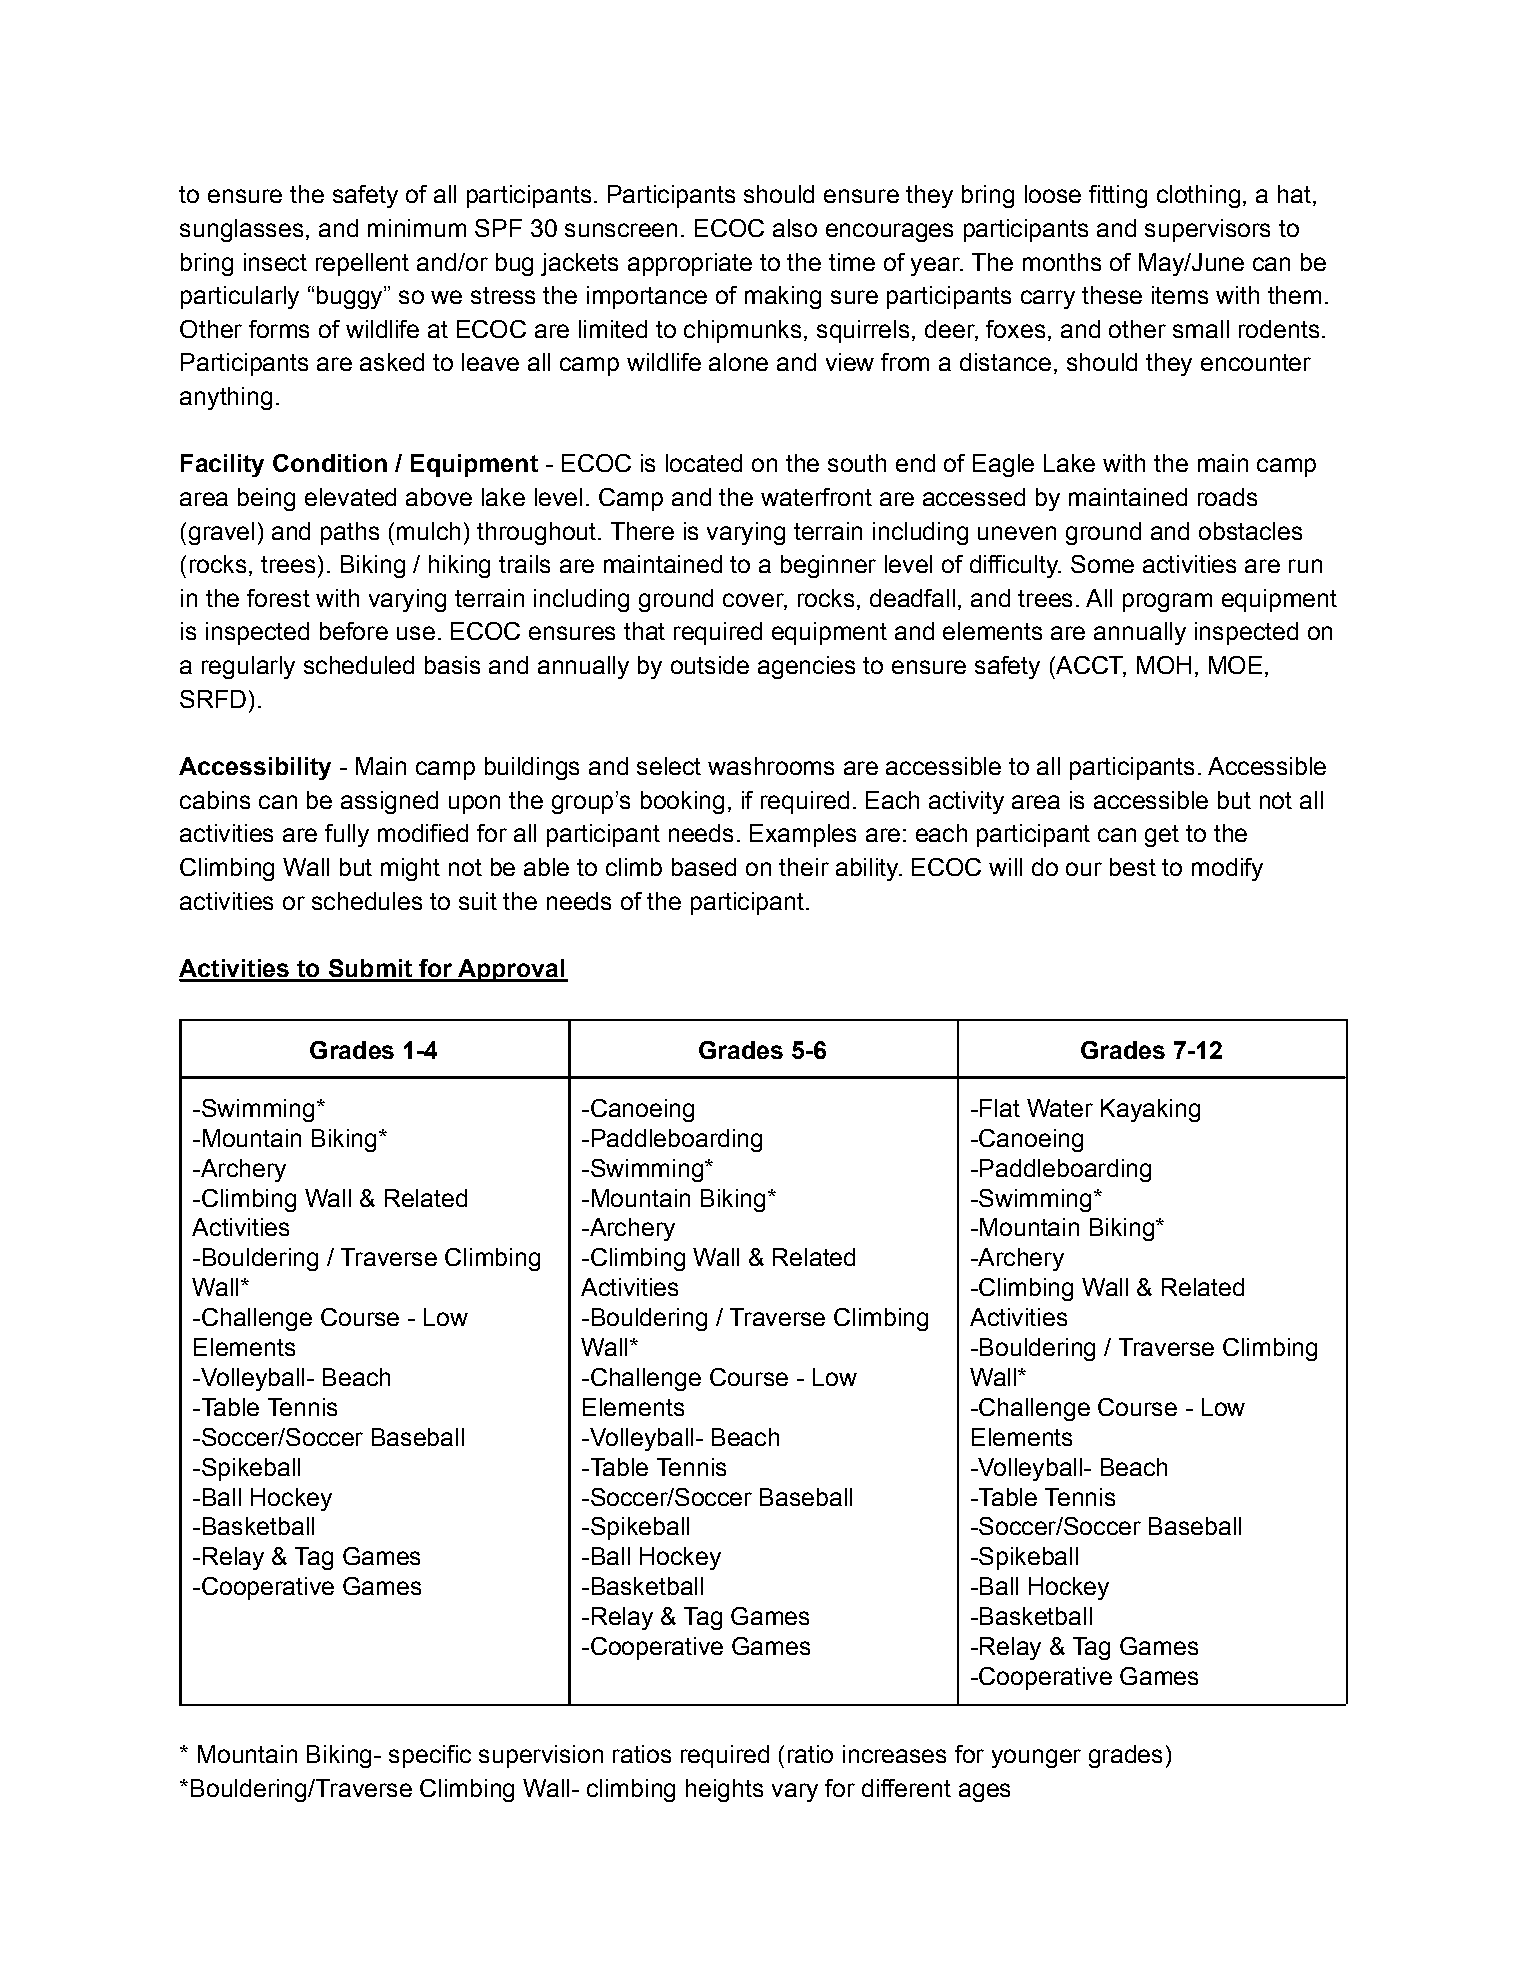 This image has width=1525, height=1973. I want to click on supervision, so click(541, 1756).
